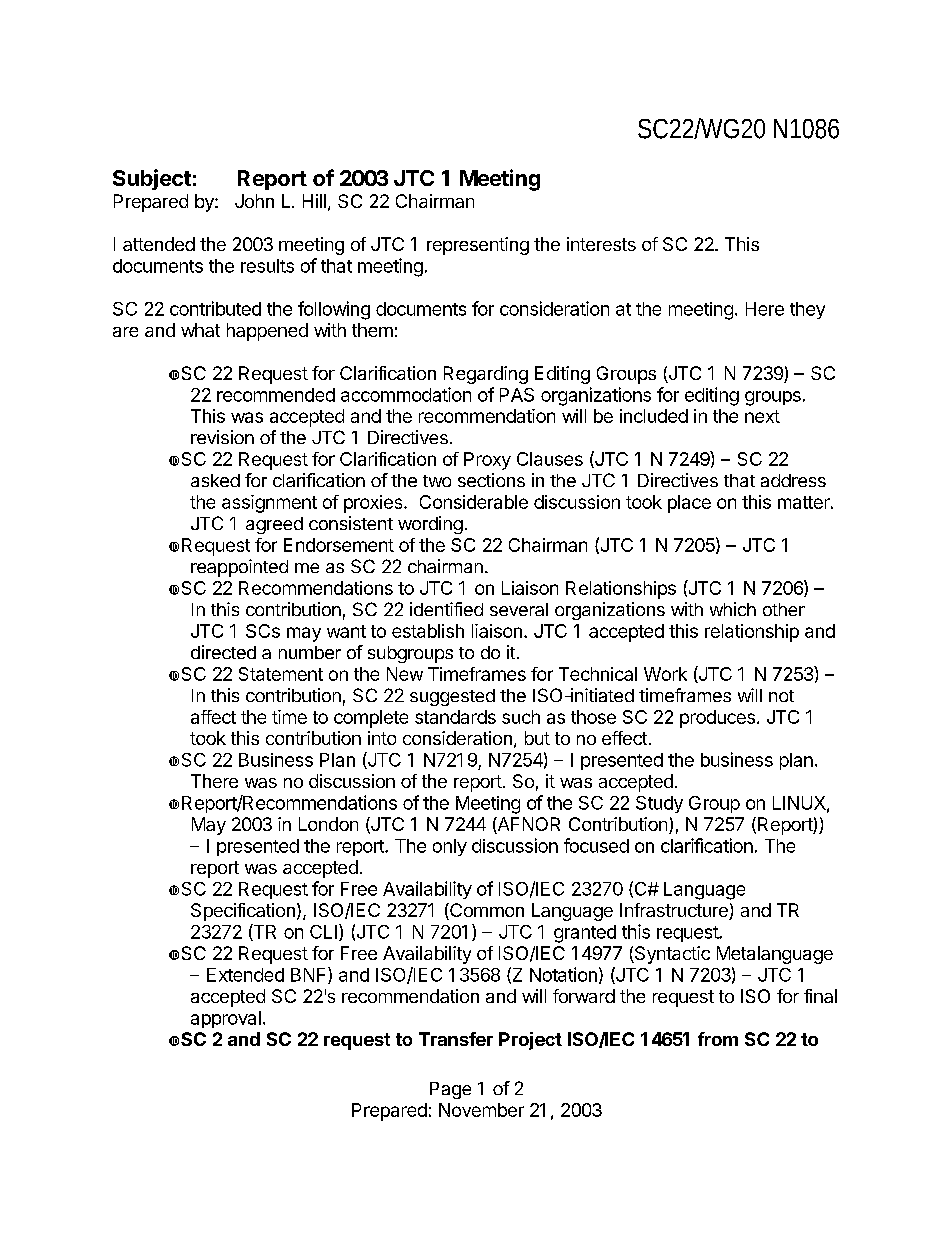 This document has width=952, height=1233. What do you see at coordinates (213, 717) in the document?
I see `affect` at bounding box center [213, 717].
